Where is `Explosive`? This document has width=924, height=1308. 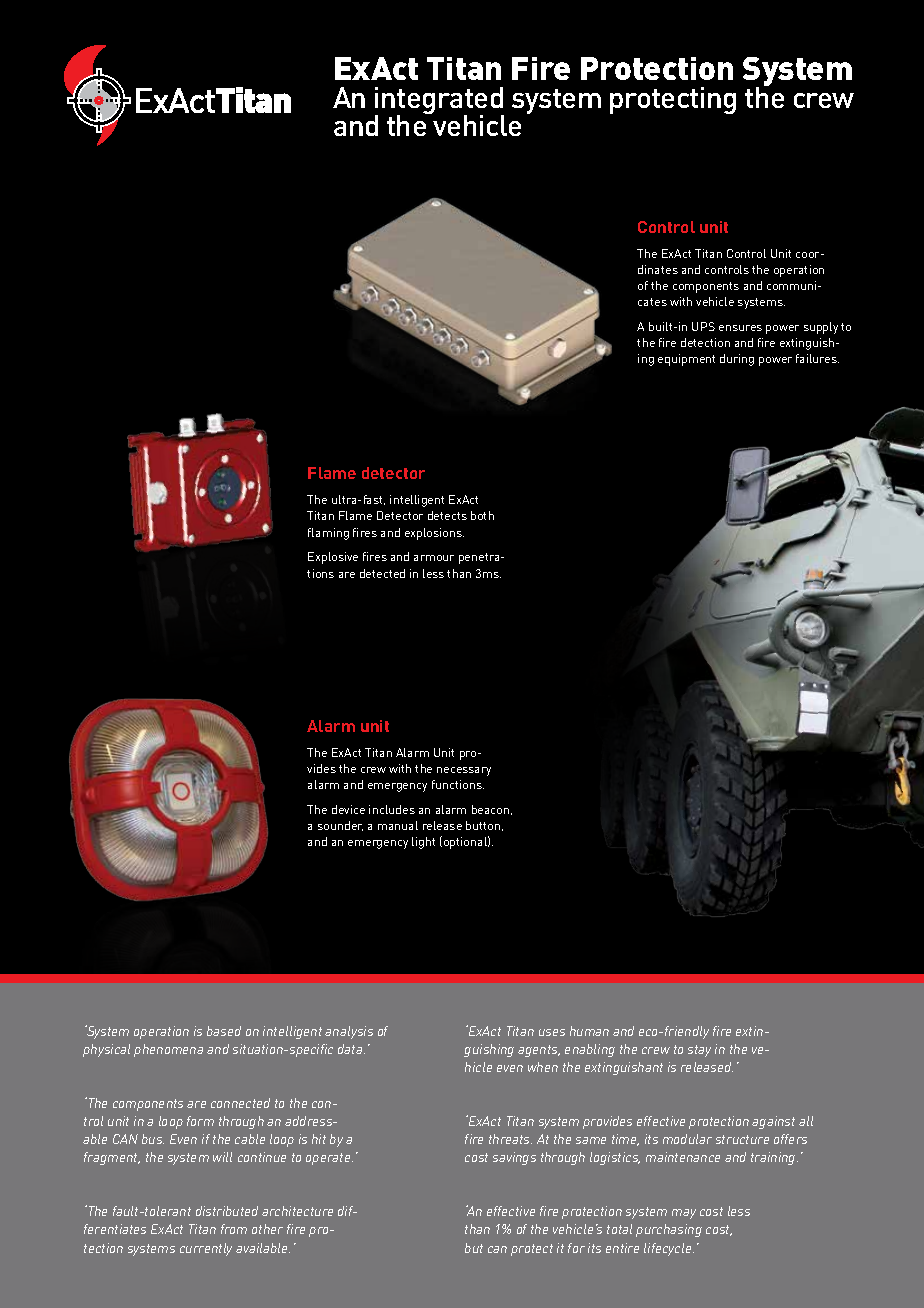
Explosive is located at coordinates (333, 558).
